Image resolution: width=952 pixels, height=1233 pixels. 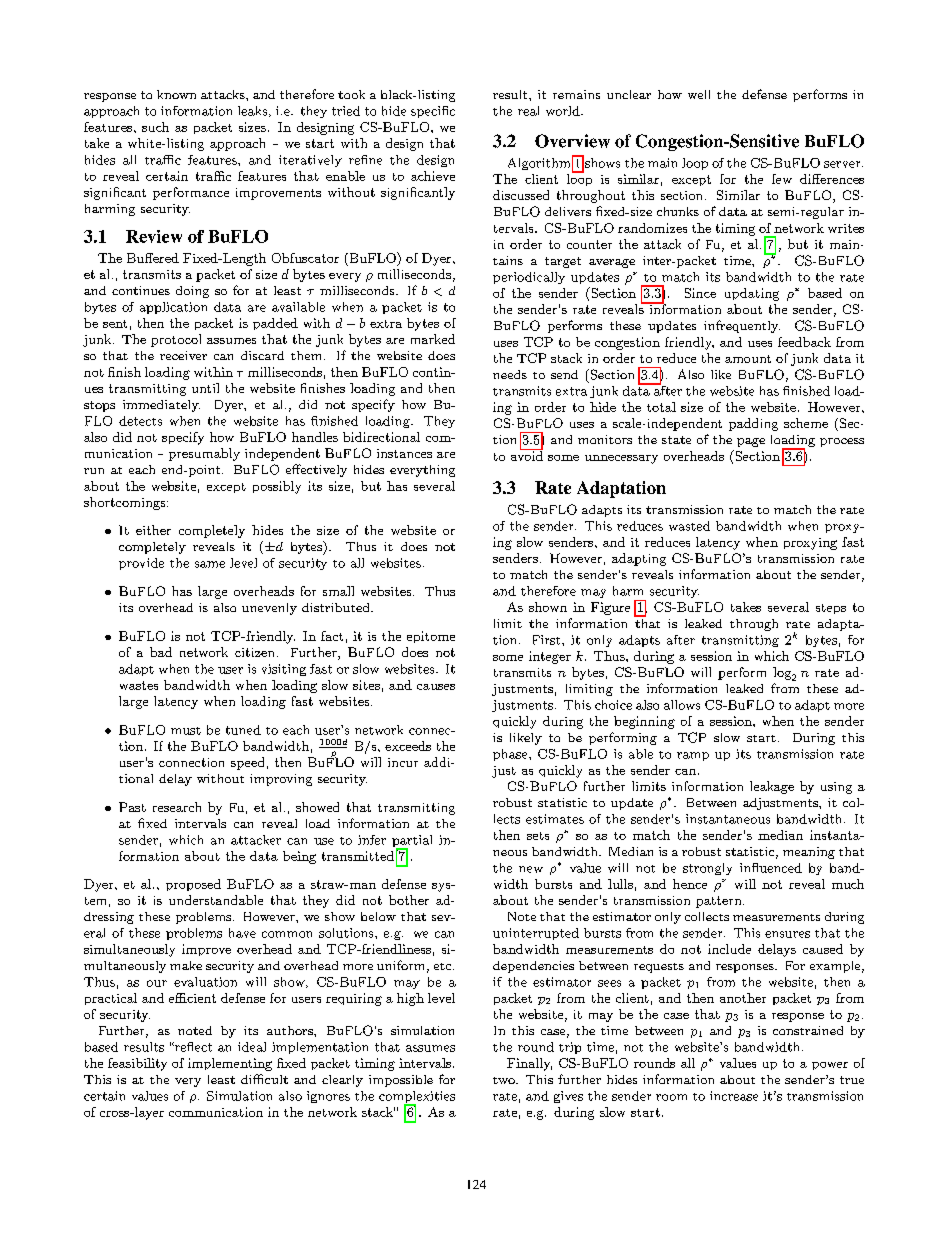 What do you see at coordinates (193, 885) in the document?
I see `proposed` at bounding box center [193, 885].
